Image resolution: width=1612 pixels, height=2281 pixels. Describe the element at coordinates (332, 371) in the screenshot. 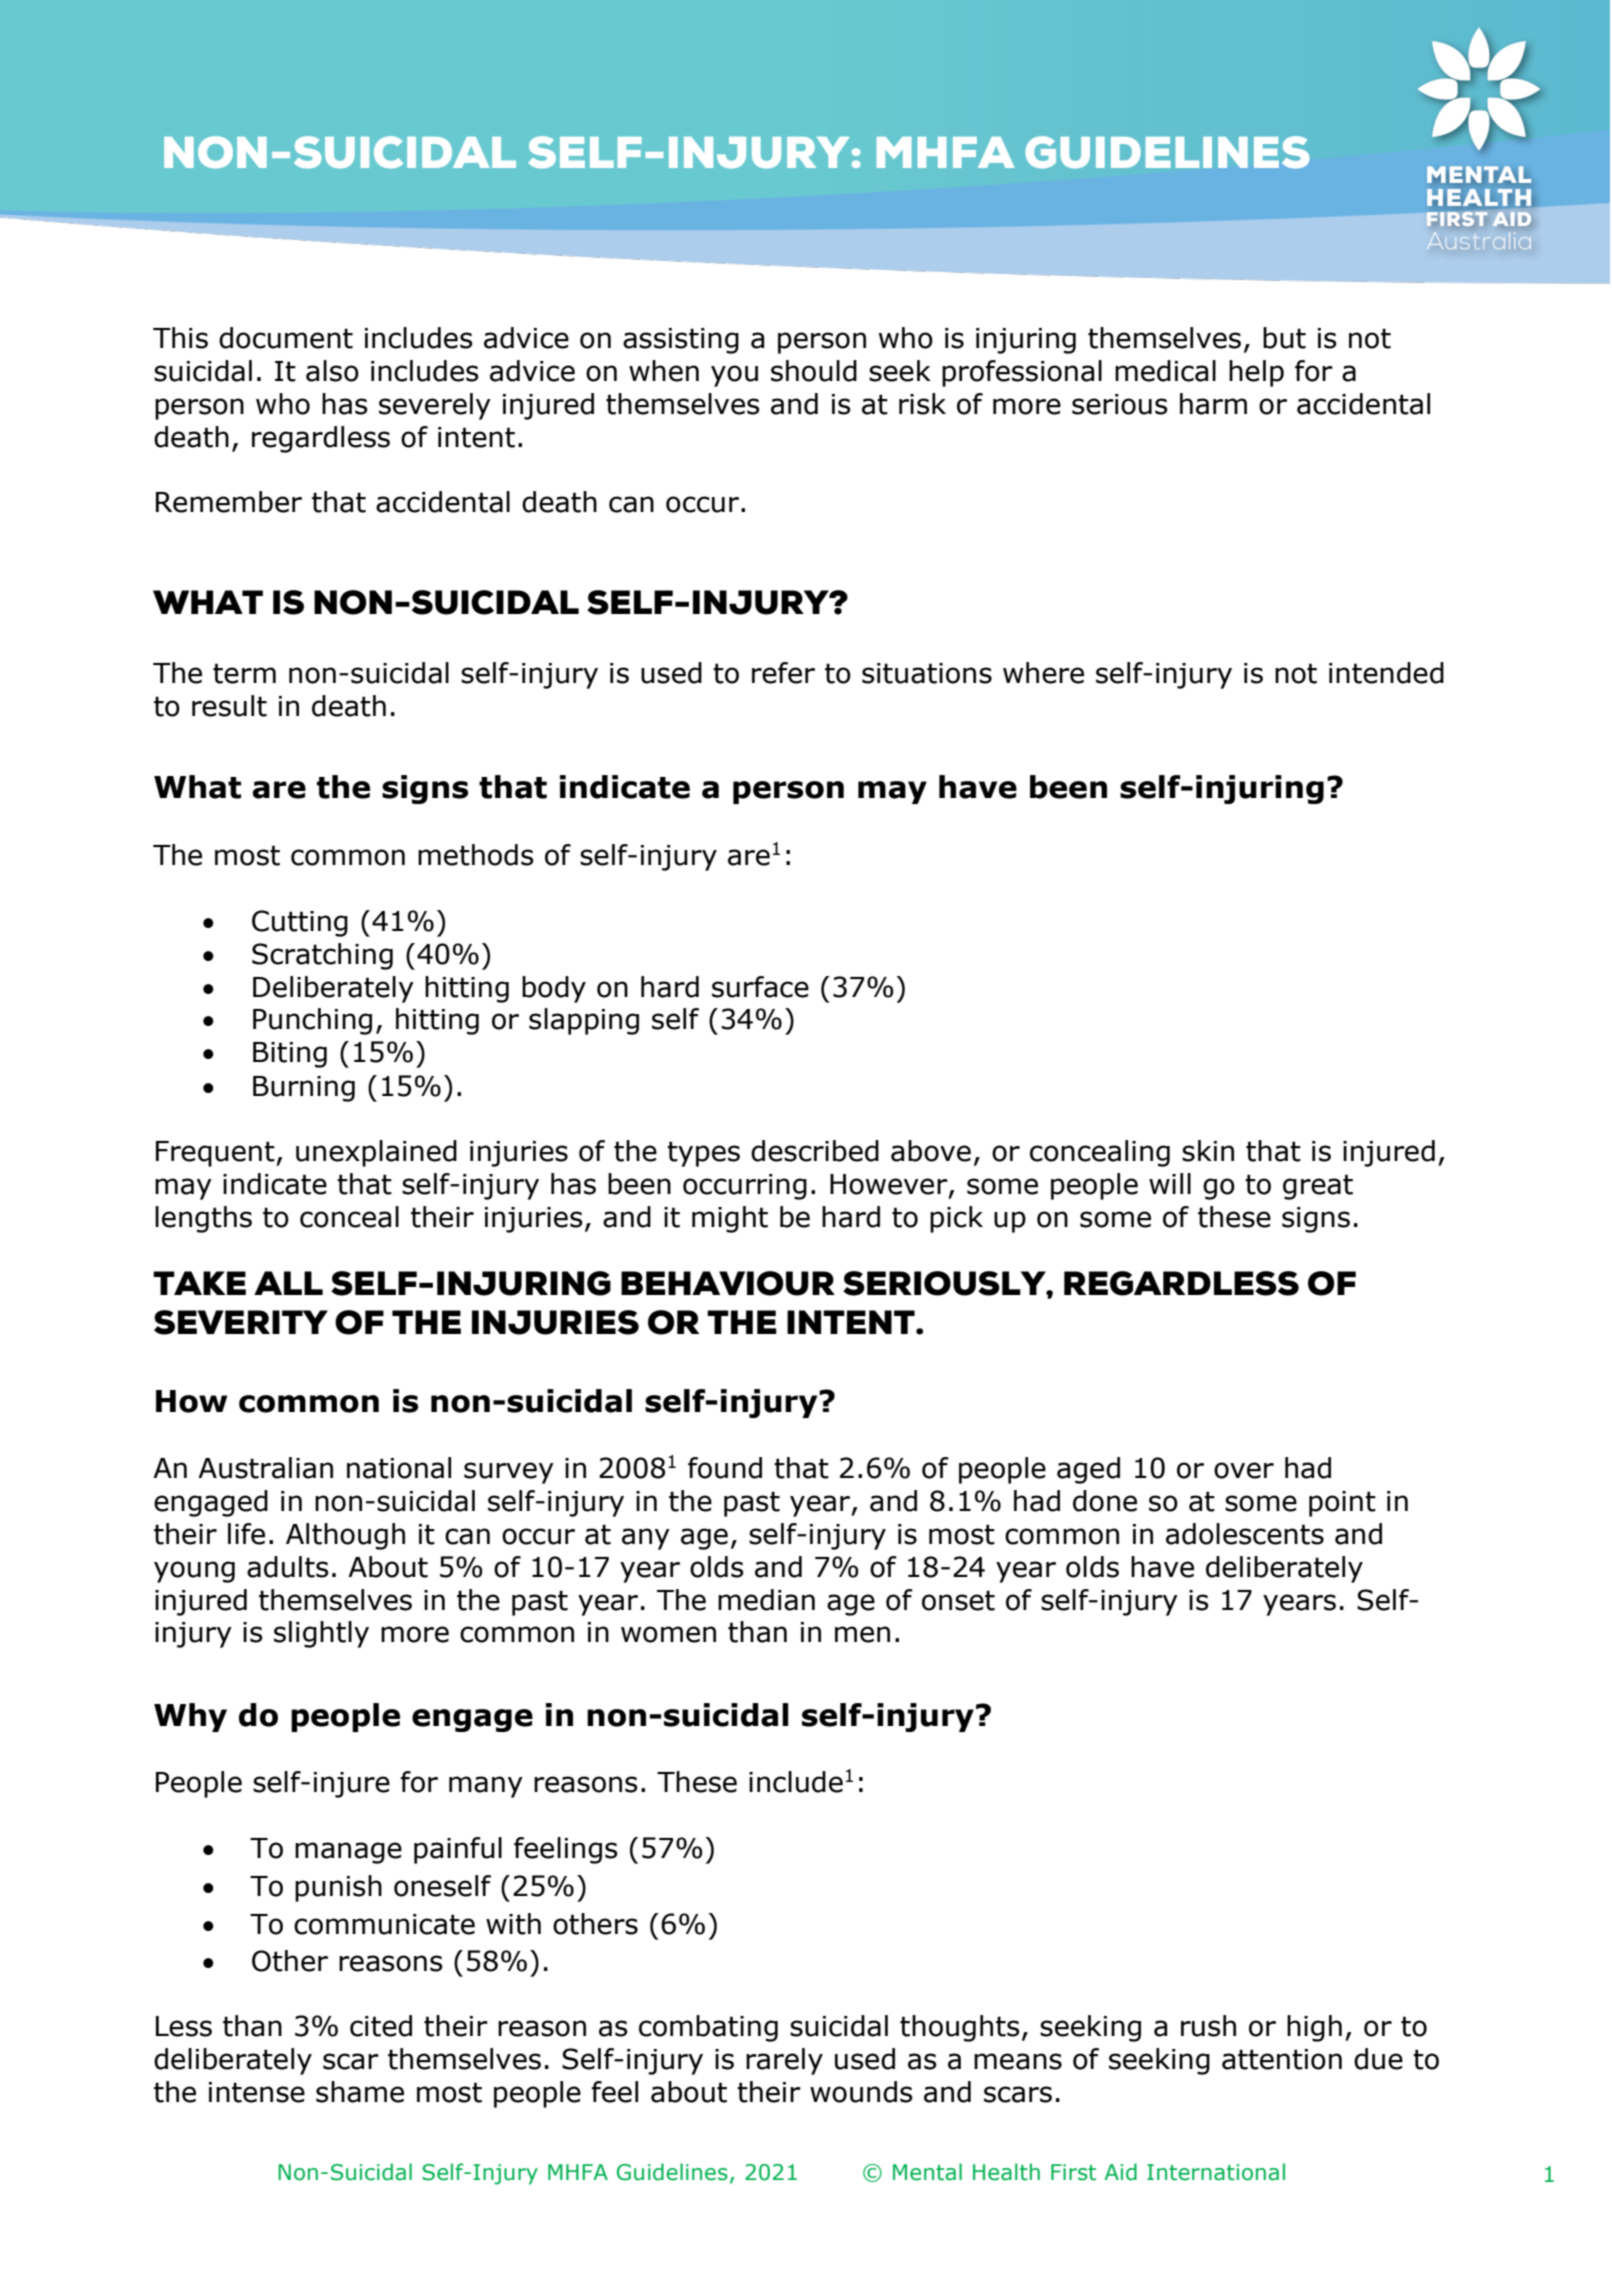

I see `also` at that location.
